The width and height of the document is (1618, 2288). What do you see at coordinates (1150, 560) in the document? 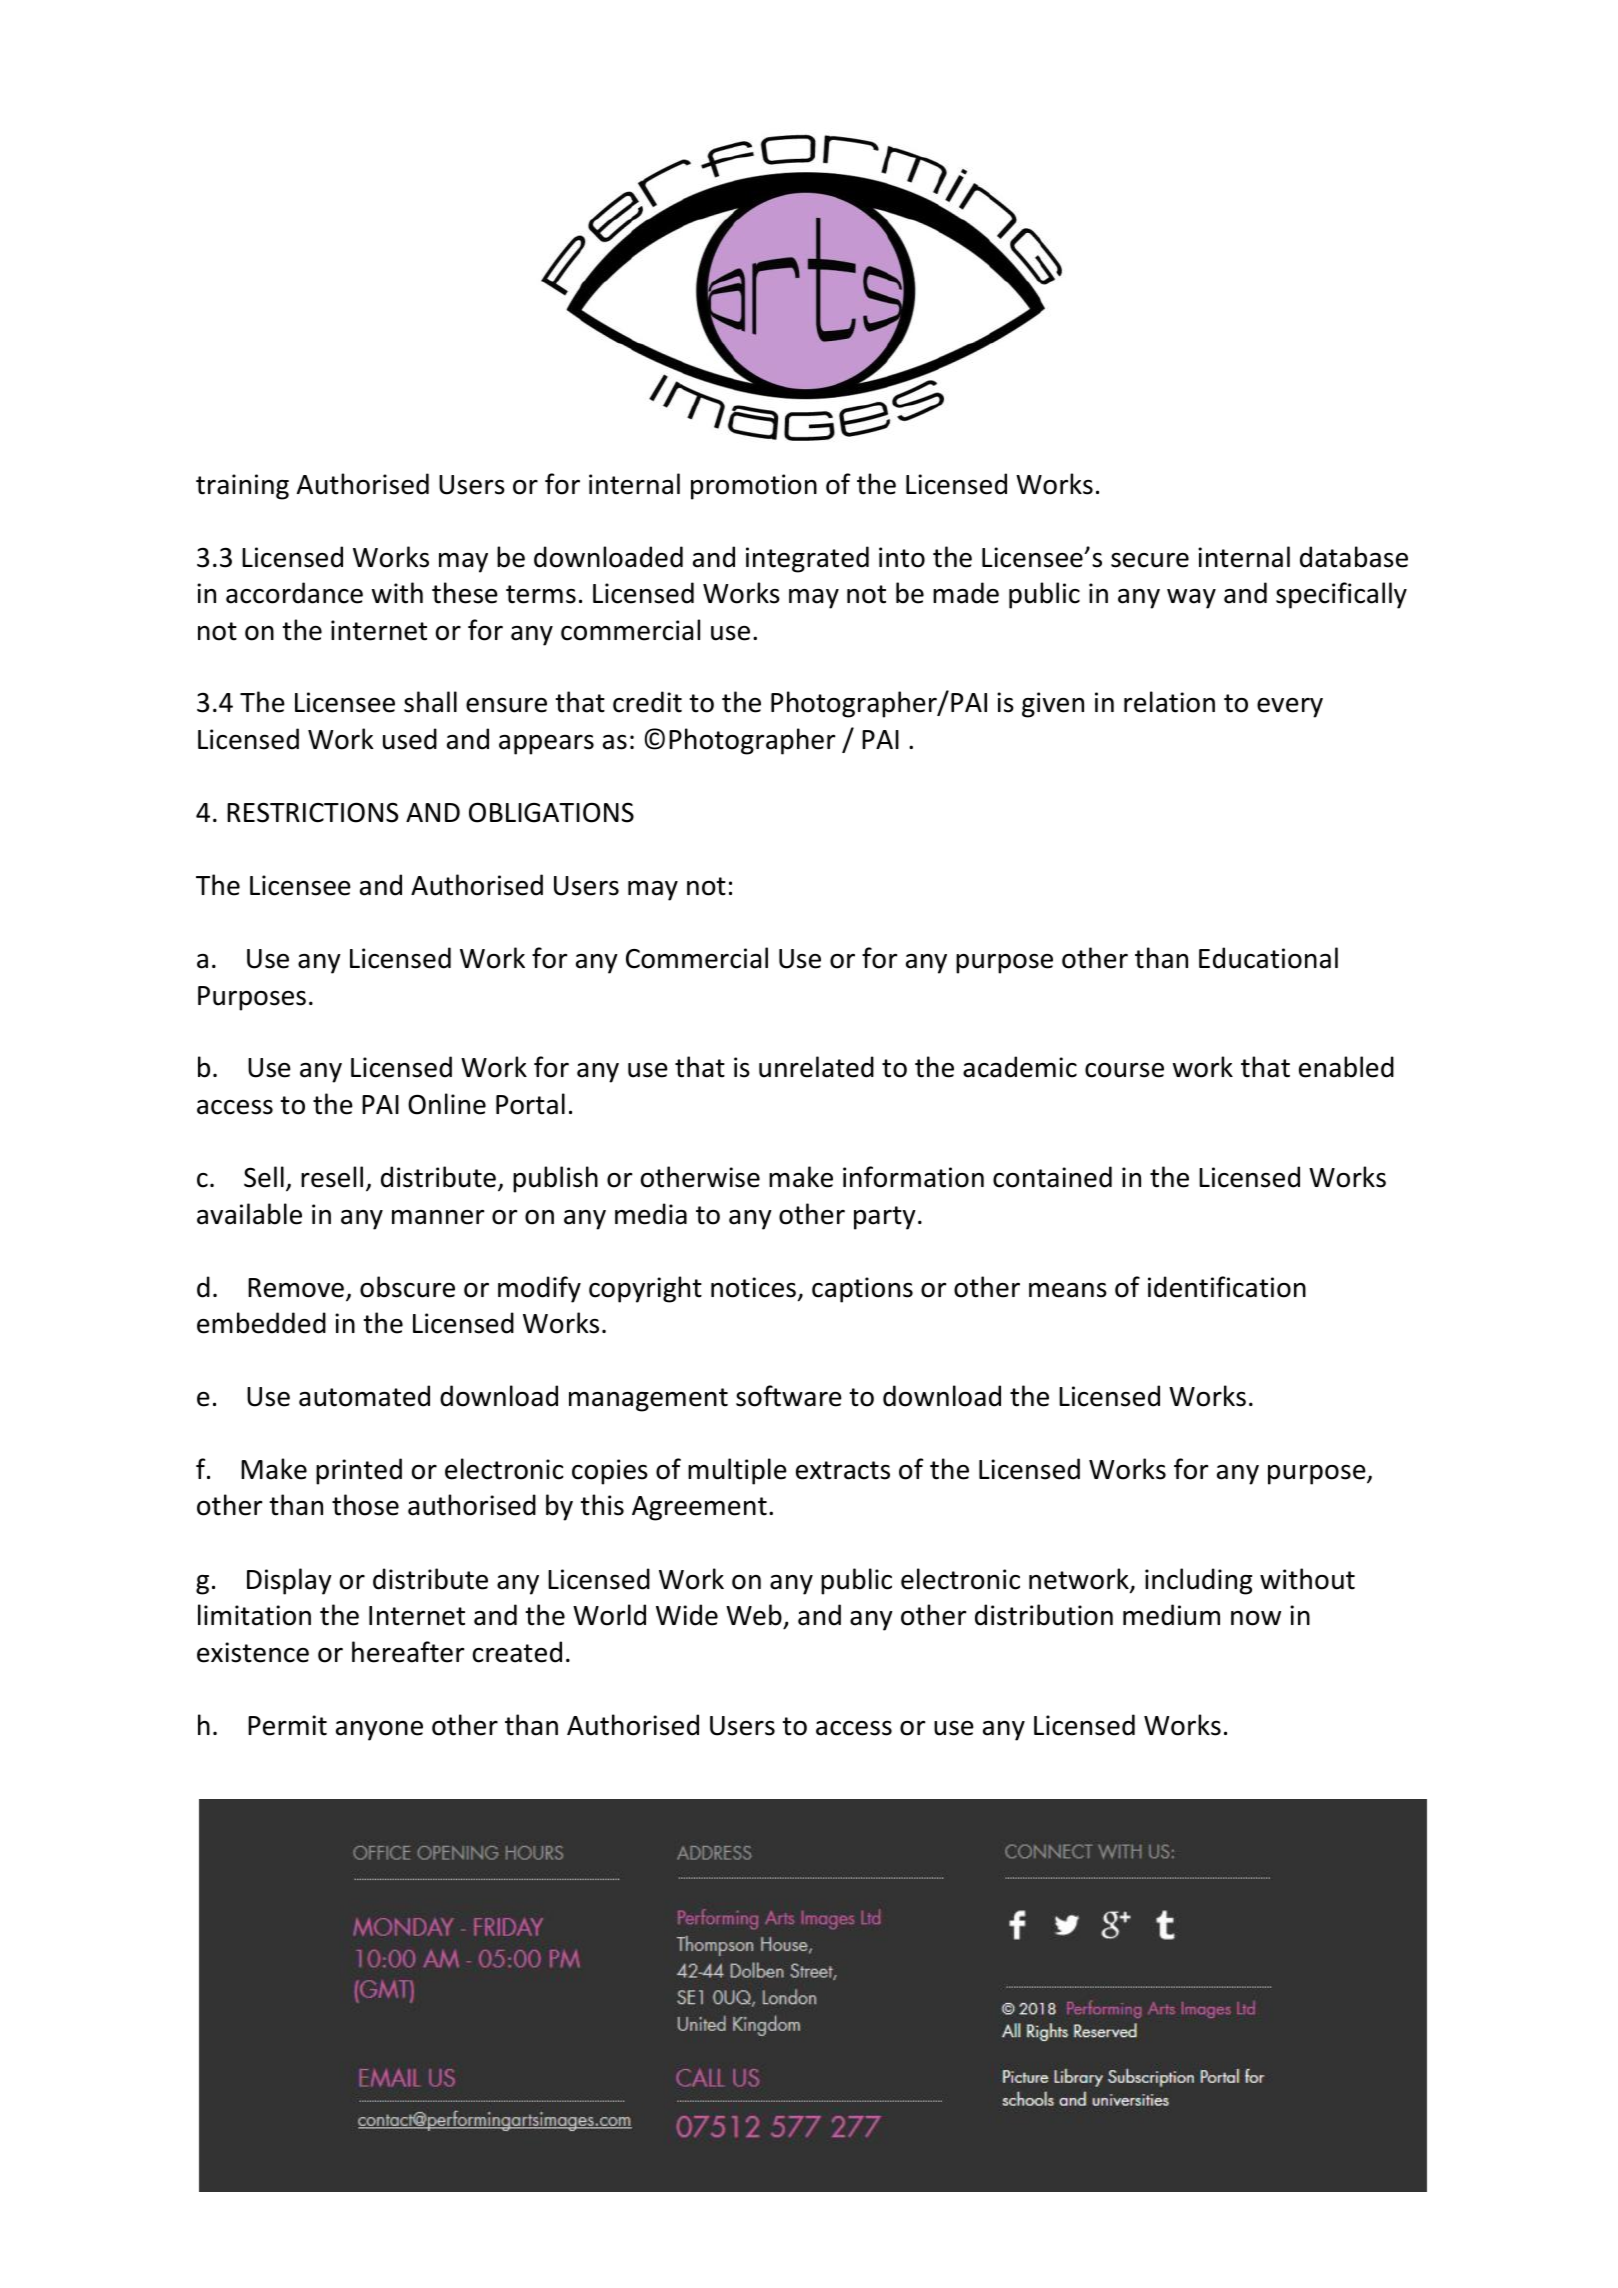
I see `secure` at bounding box center [1150, 560].
